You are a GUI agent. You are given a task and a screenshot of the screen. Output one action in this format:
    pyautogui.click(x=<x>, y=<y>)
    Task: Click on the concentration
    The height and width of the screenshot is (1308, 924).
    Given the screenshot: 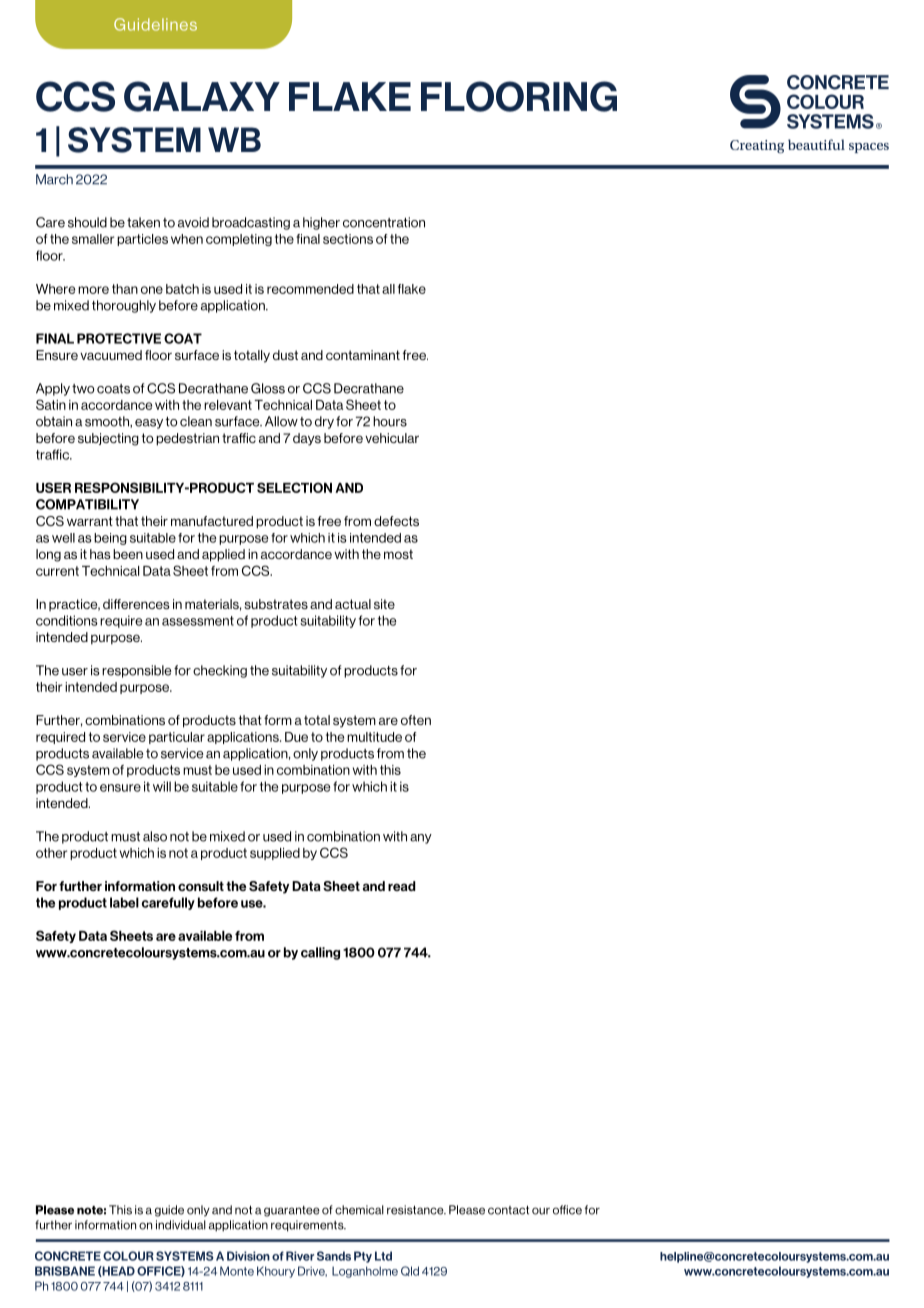 What is the action you would take?
    pyautogui.click(x=384, y=222)
